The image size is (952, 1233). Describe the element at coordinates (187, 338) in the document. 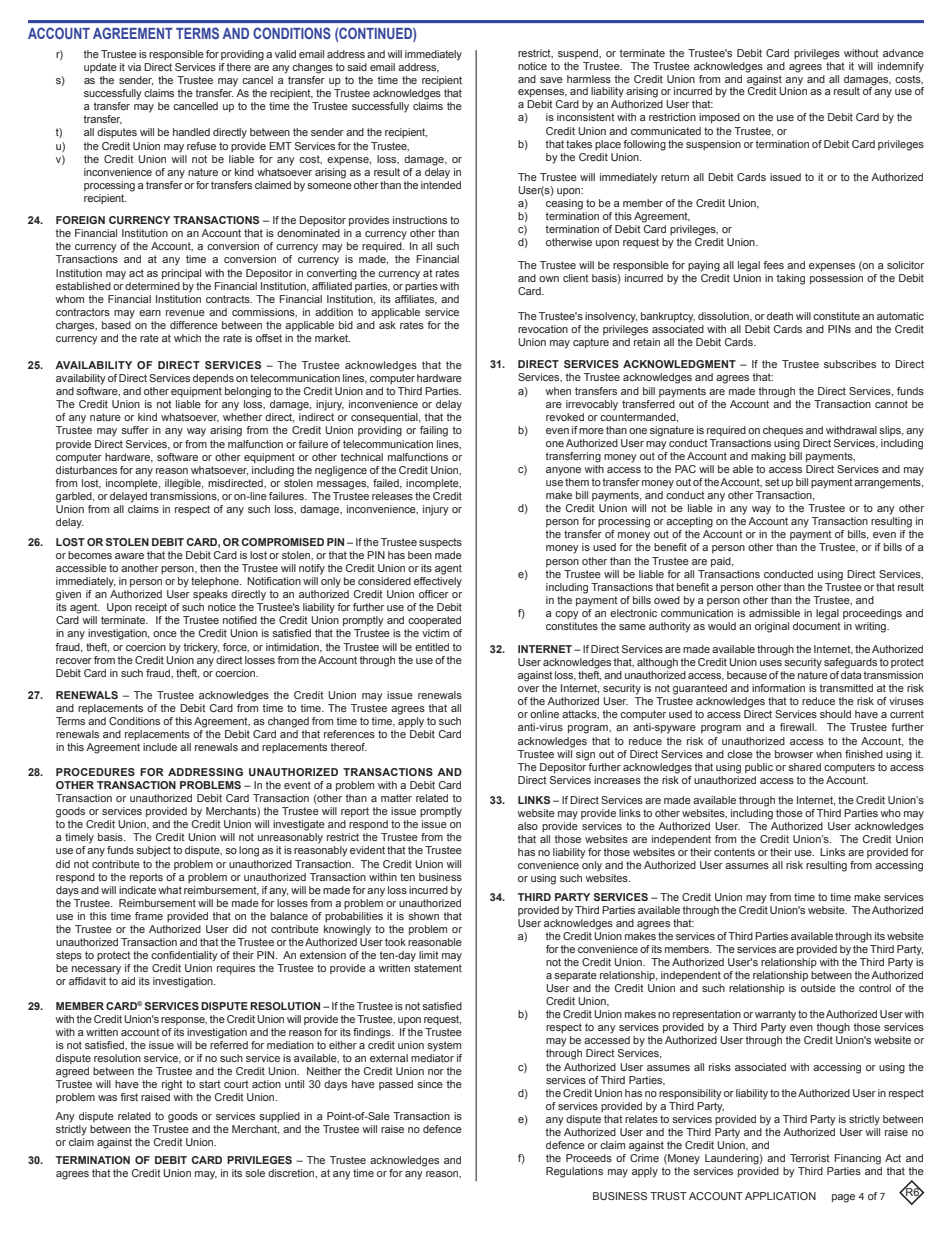

I see `which` at that location.
